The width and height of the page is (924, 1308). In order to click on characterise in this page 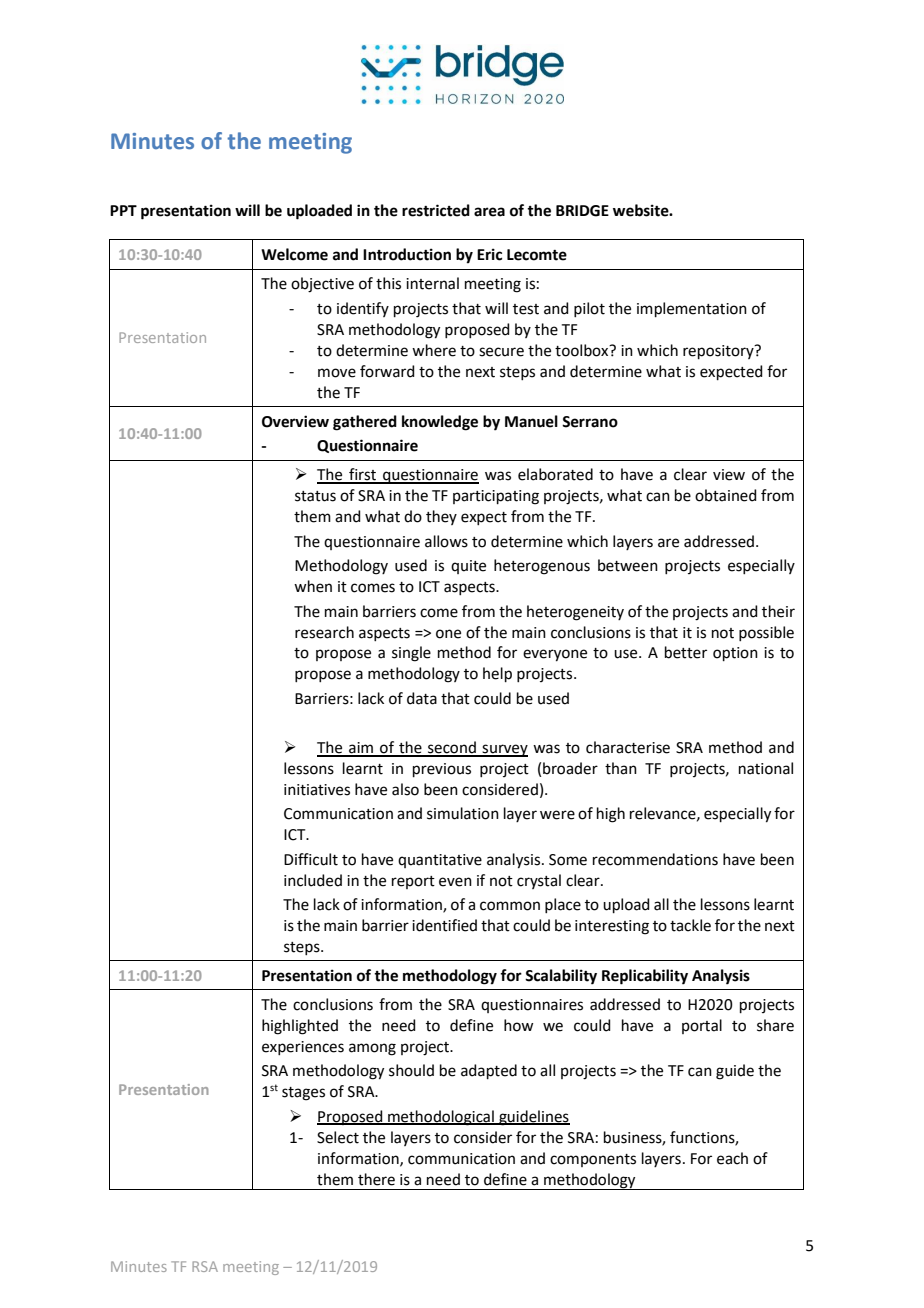, I will do `click(628, 747)`.
